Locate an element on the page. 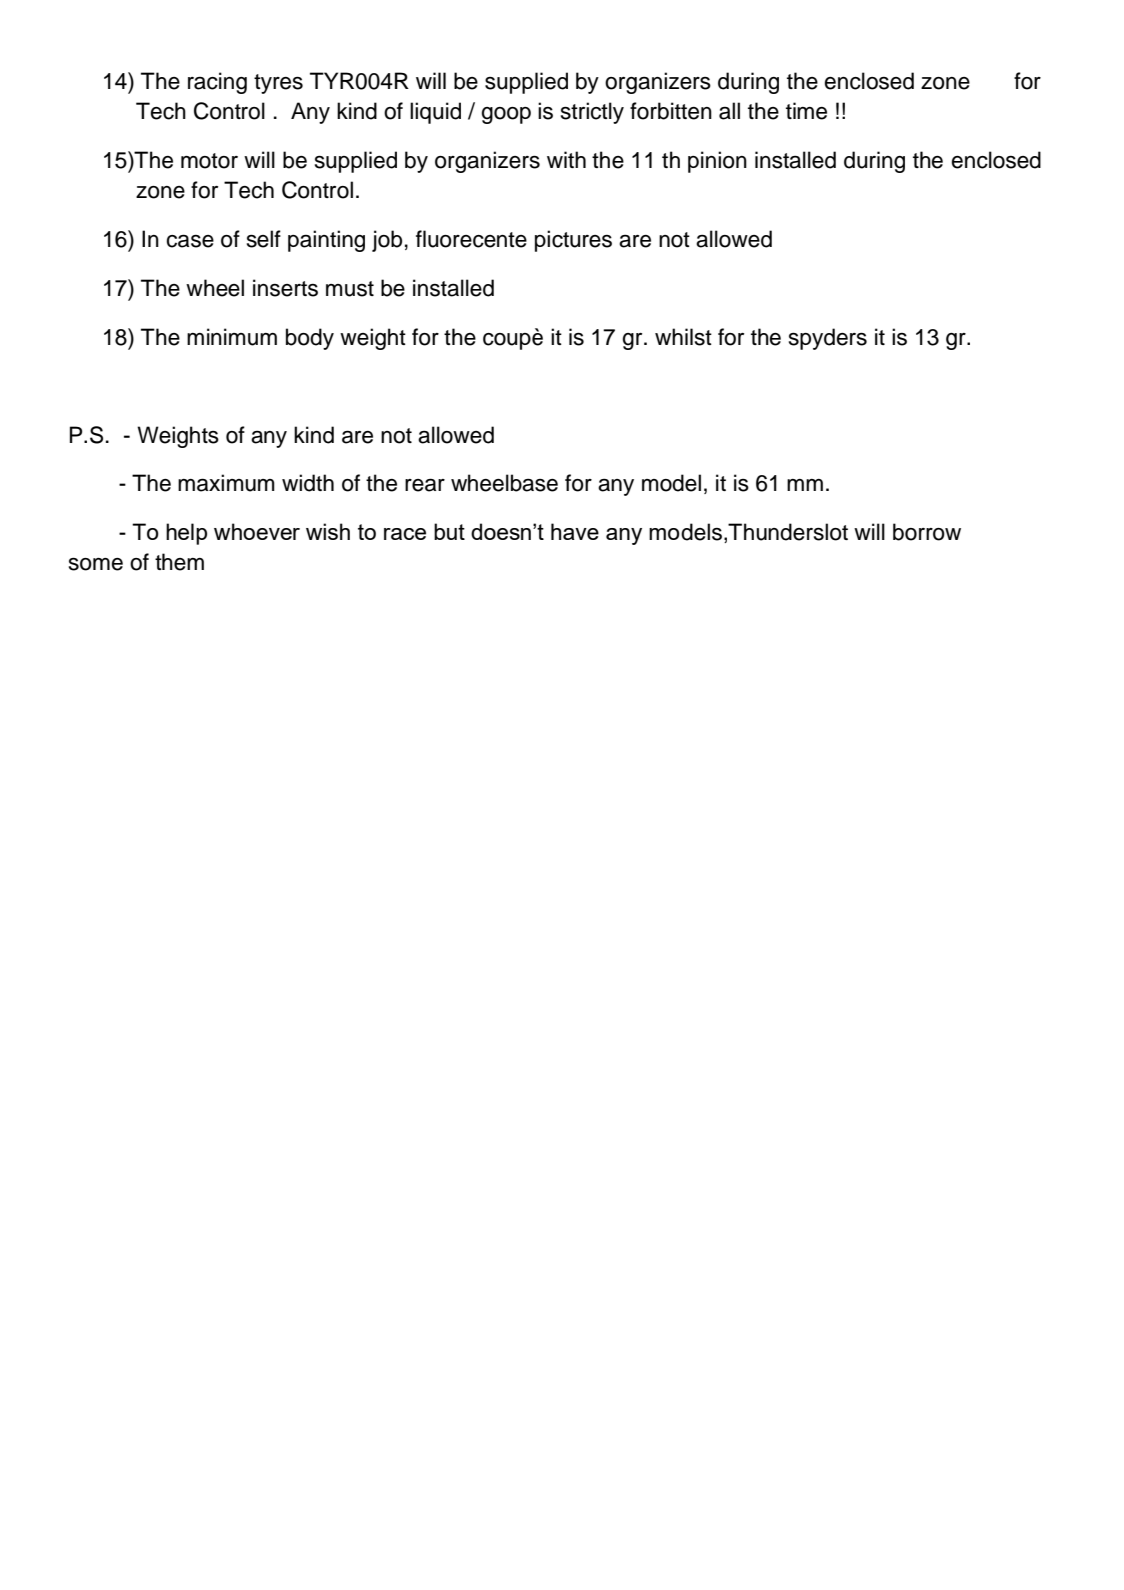 The height and width of the page is (1590, 1124). but is located at coordinates (449, 531).
